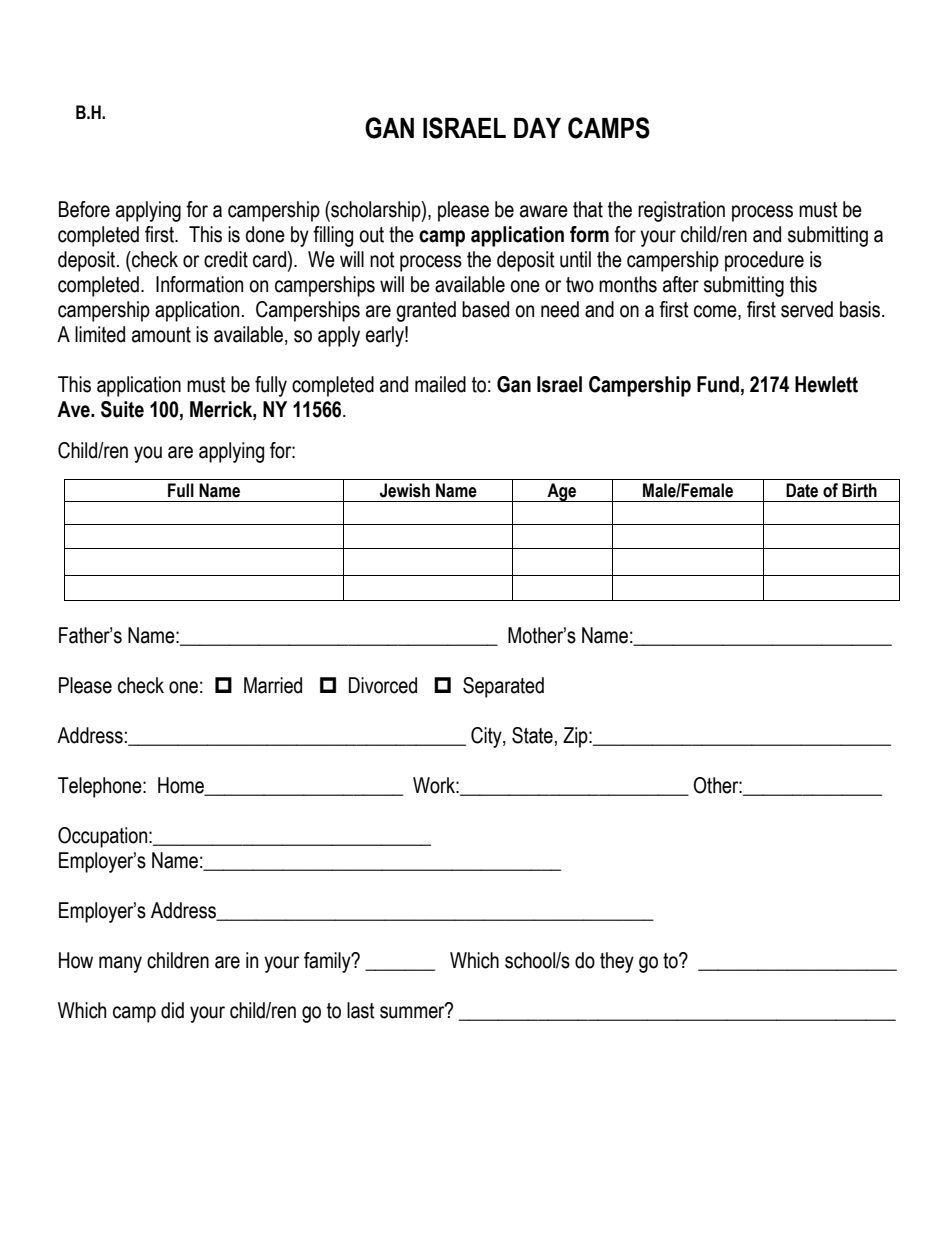 This screenshot has width=952, height=1233. I want to click on Age, so click(562, 492).
